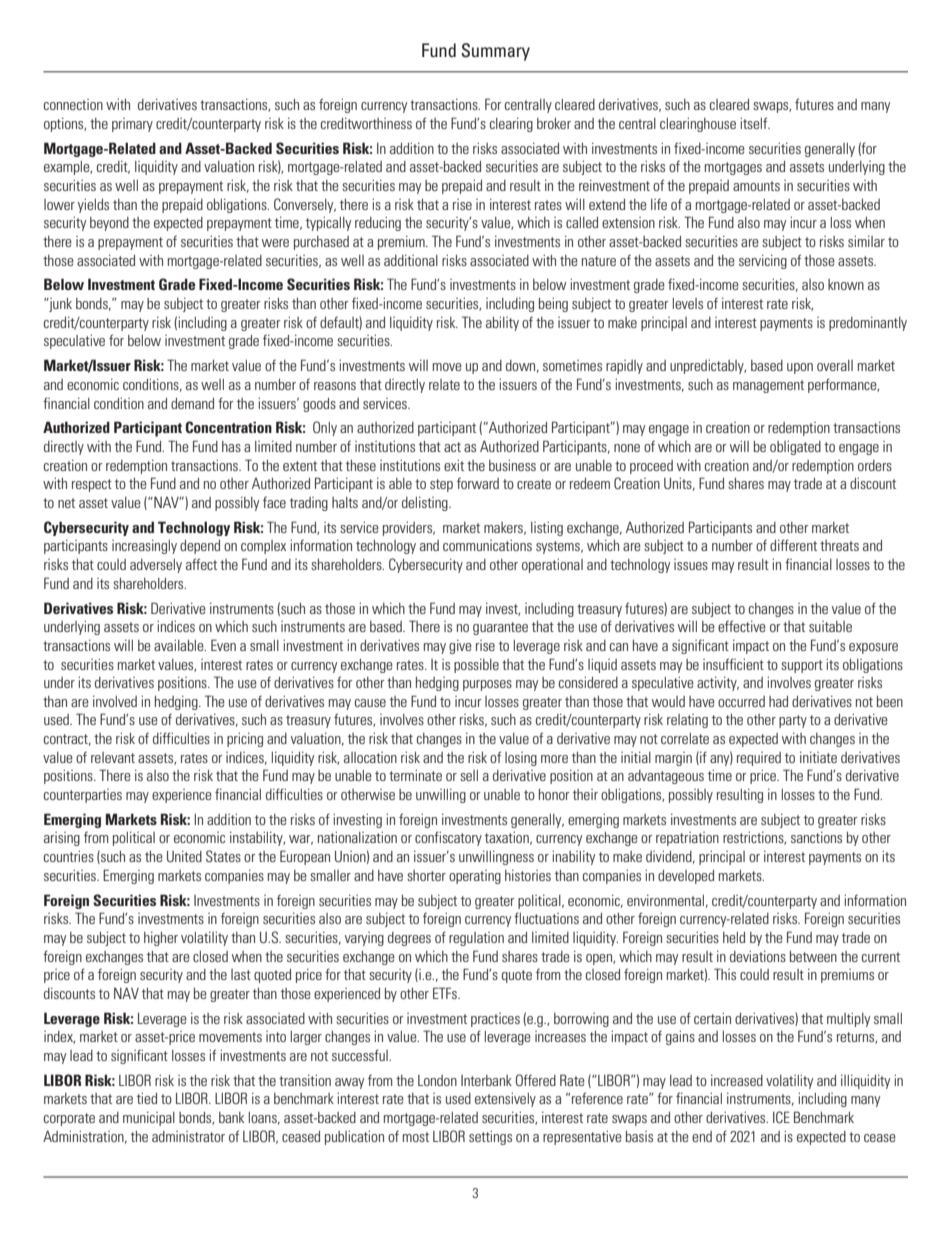  What do you see at coordinates (156, 566) in the image?
I see `adversely` at bounding box center [156, 566].
